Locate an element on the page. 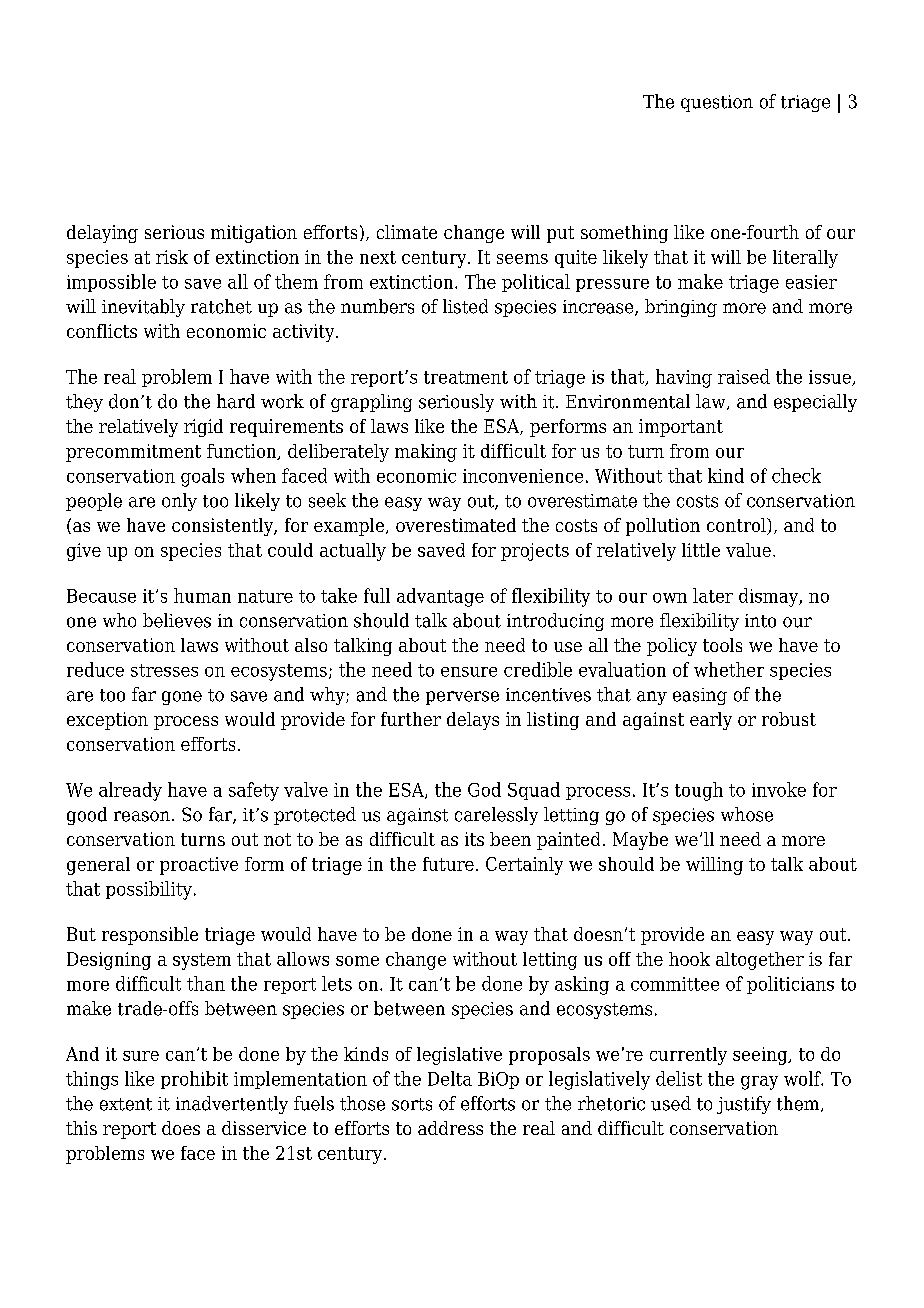  delaying is located at coordinates (102, 234).
